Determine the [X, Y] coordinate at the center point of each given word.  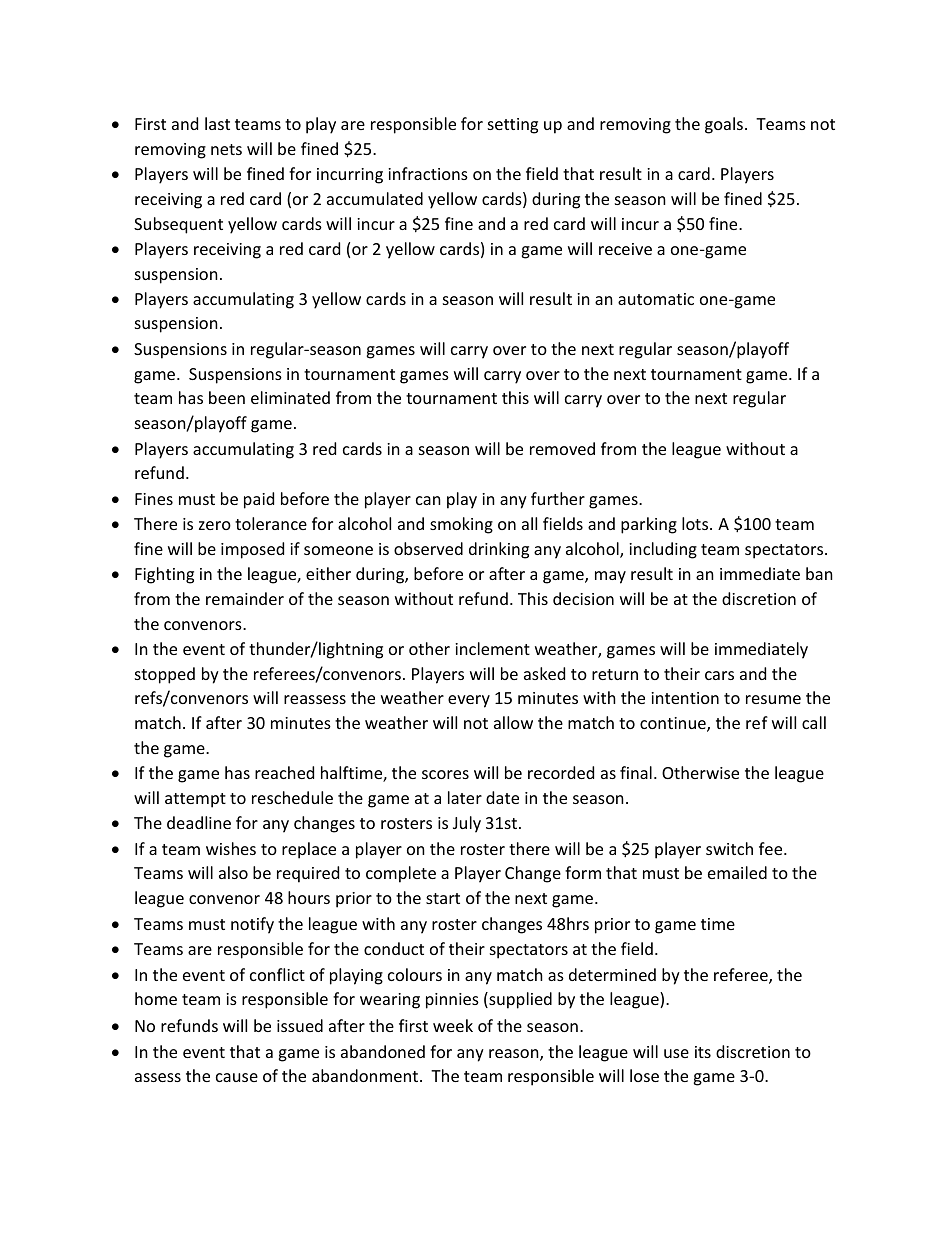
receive [625, 249]
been [227, 397]
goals [725, 125]
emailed [737, 872]
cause [237, 1077]
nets [226, 149]
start [443, 898]
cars [719, 675]
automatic [656, 299]
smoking [461, 525]
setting [513, 126]
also [233, 872]
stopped [165, 675]
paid [259, 500]
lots [696, 523]
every [469, 701]
